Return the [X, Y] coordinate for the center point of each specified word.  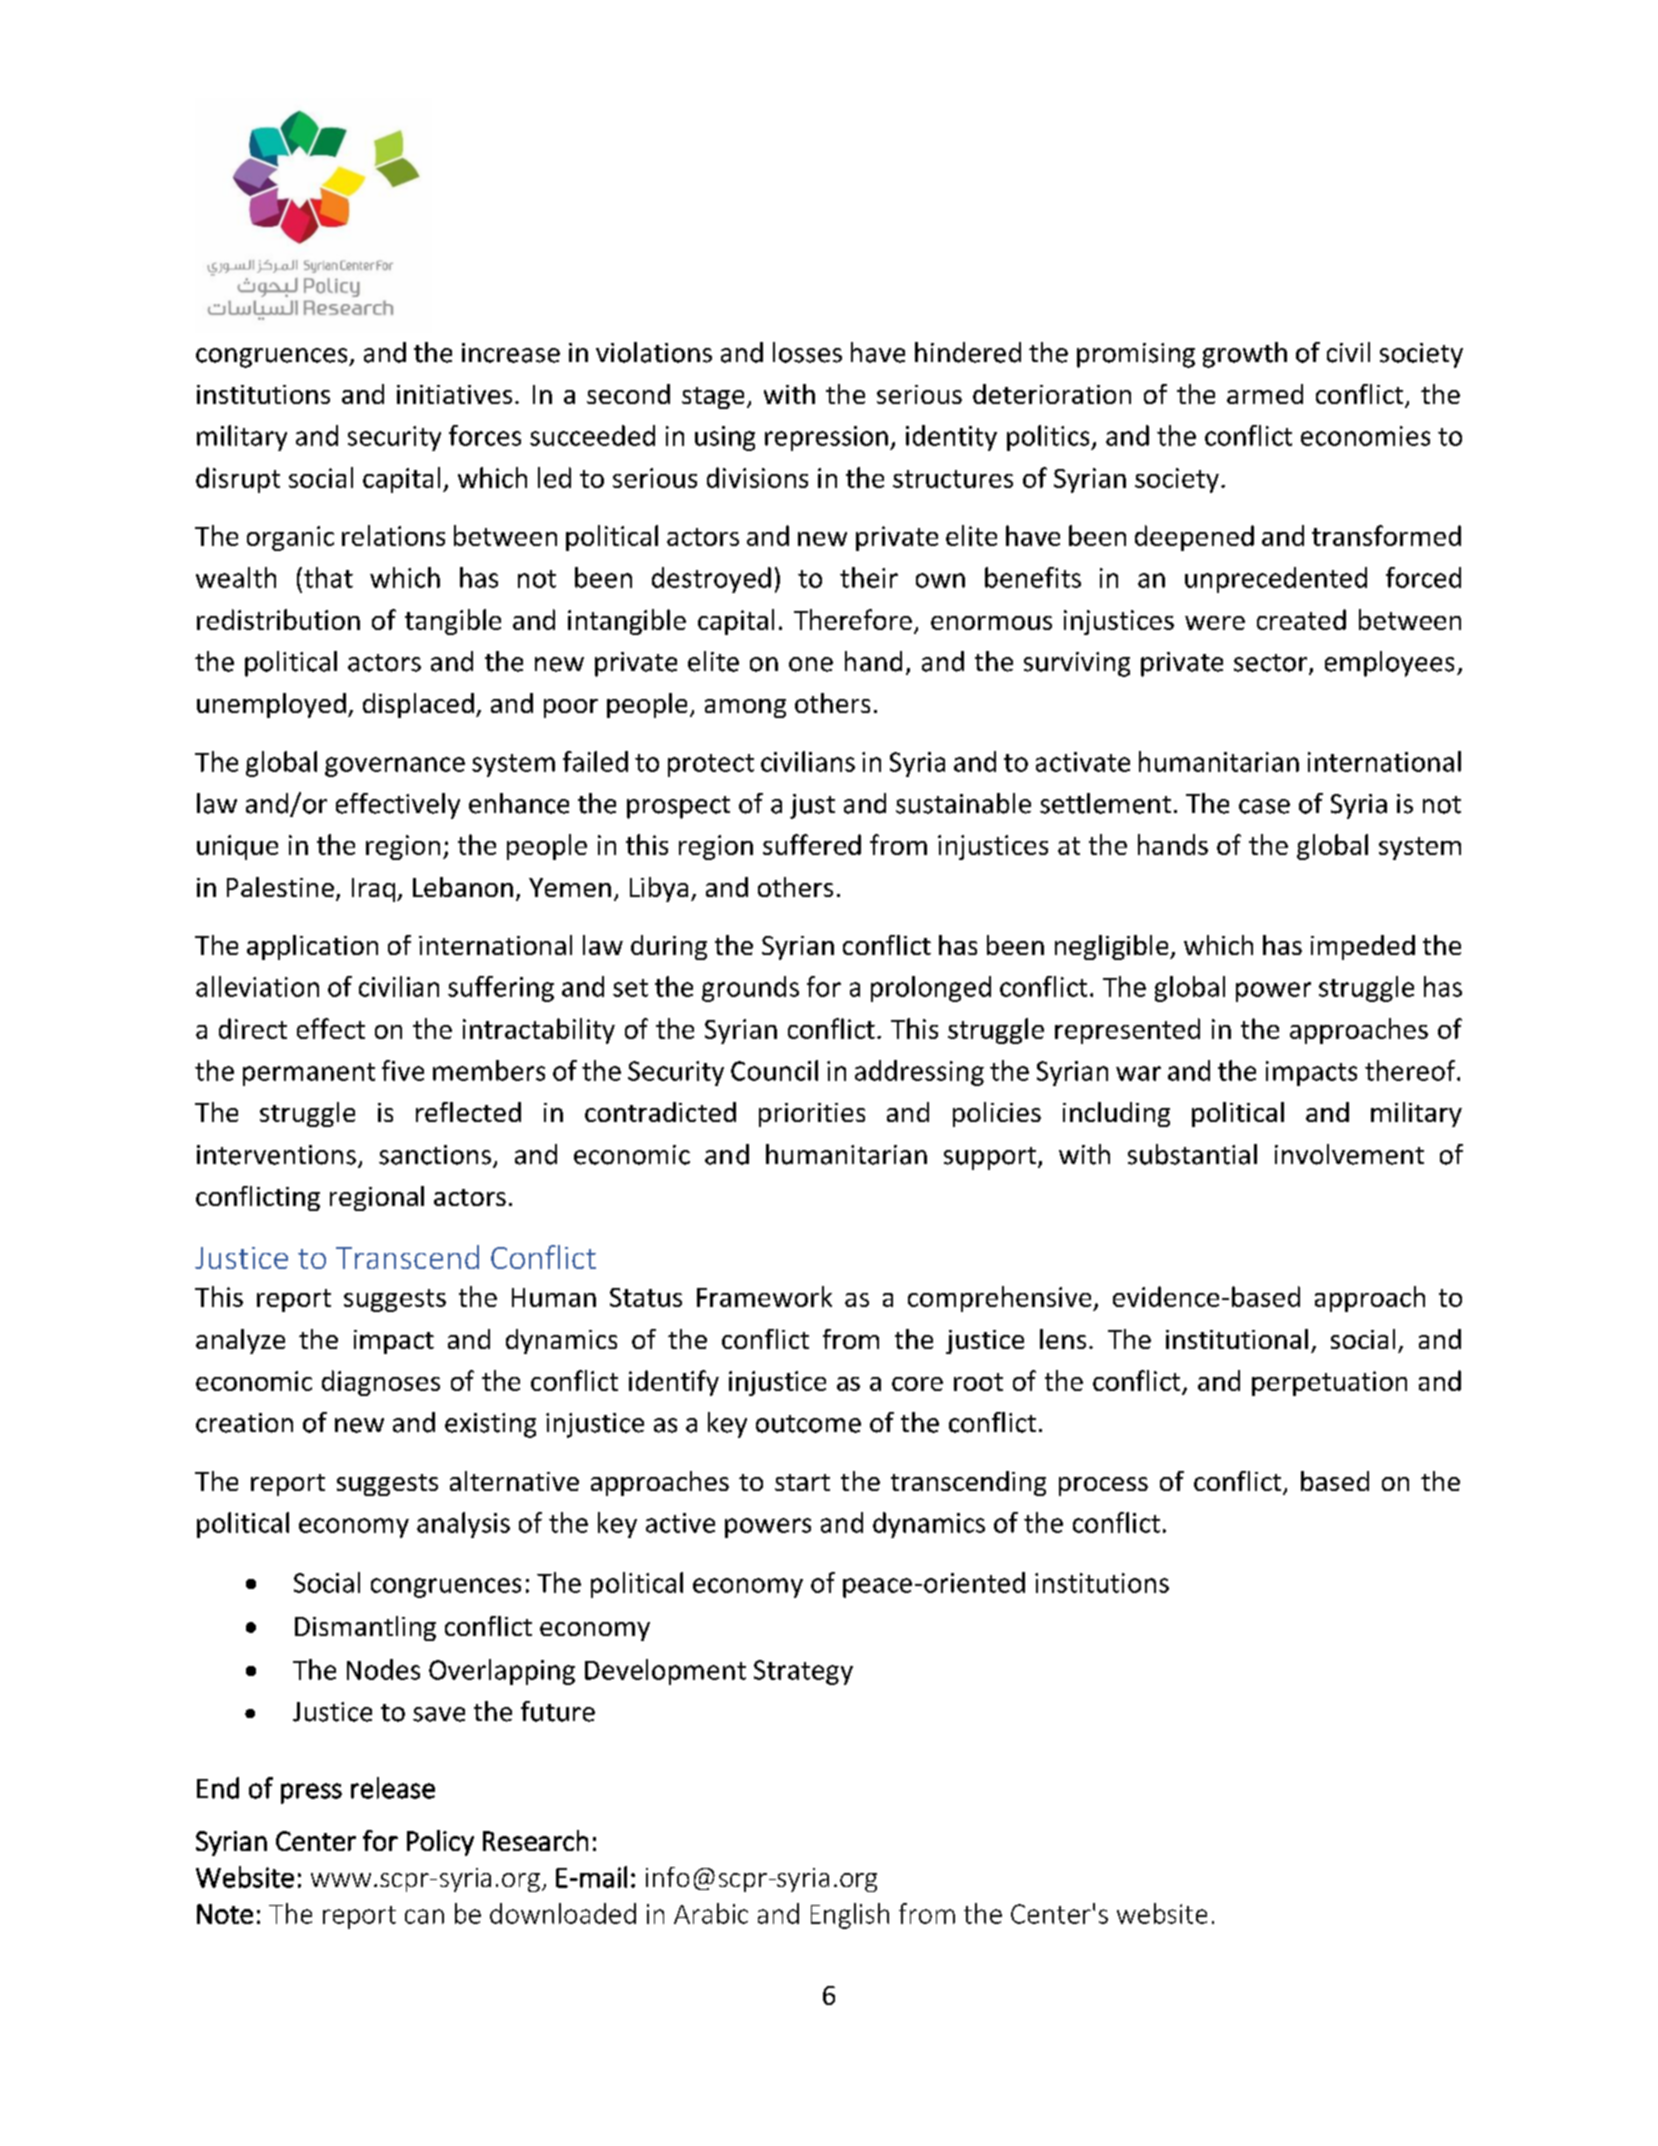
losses [807, 352]
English [850, 1916]
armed [1265, 394]
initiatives [454, 394]
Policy [440, 1843]
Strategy [803, 1672]
